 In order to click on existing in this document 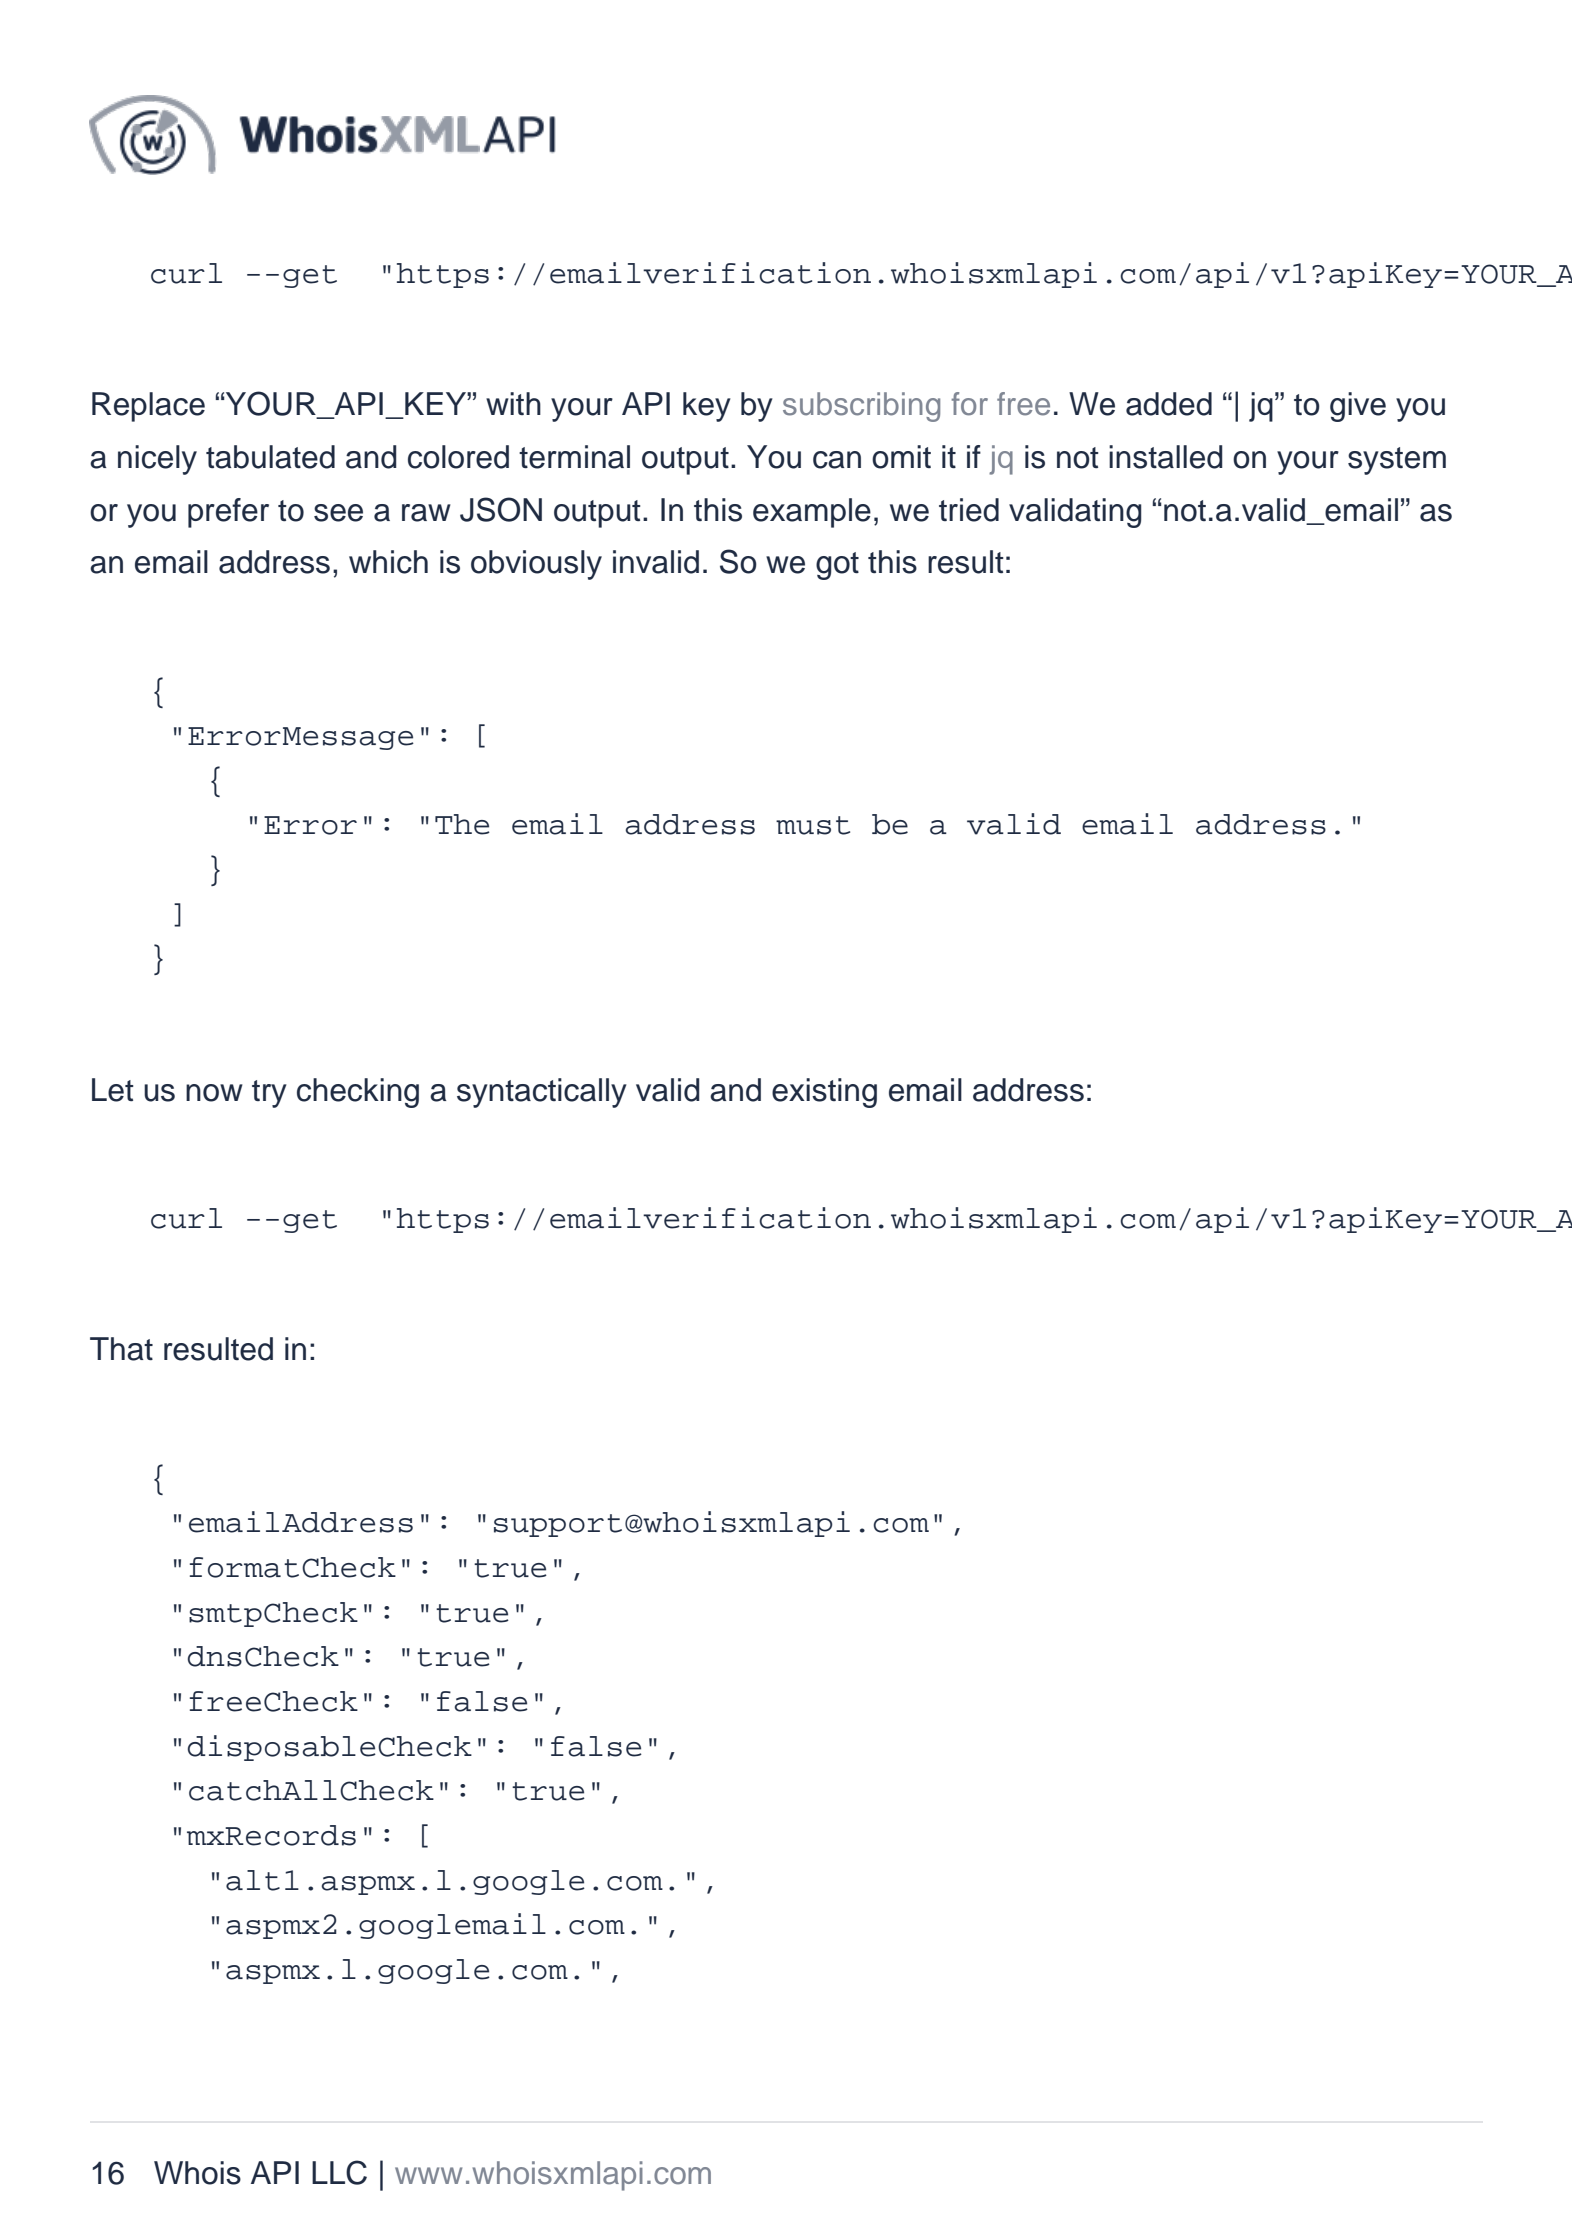, I will do `click(824, 1093)`.
